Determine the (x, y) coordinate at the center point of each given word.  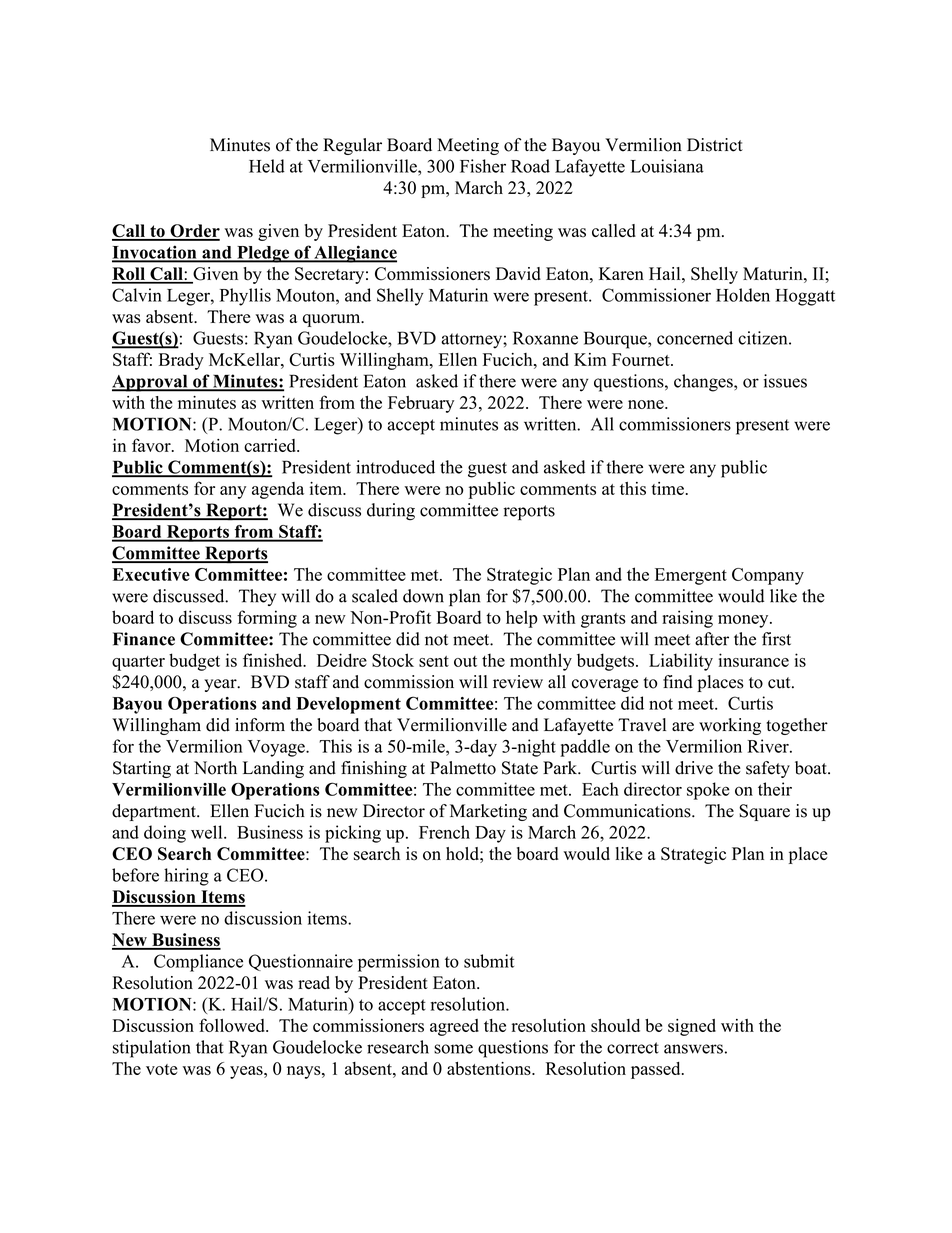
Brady (181, 361)
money (744, 621)
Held (267, 166)
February (421, 404)
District (715, 145)
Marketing (488, 812)
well (208, 832)
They (257, 597)
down (423, 596)
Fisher (483, 166)
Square (764, 812)
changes (704, 383)
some (453, 1049)
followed (233, 1025)
